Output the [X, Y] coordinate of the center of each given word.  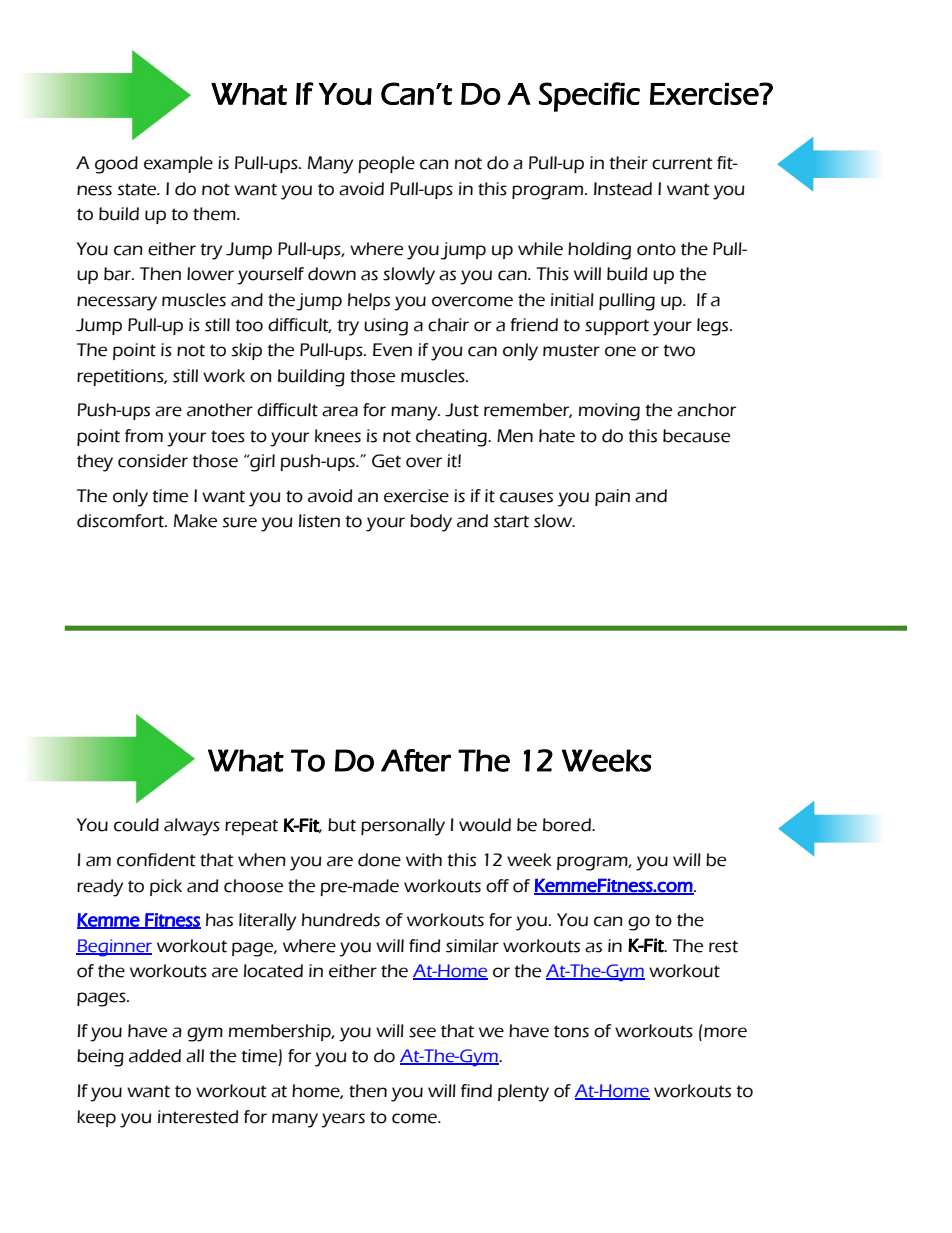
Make [195, 521]
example [178, 164]
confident [156, 860]
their [629, 163]
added [155, 1056]
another [220, 410]
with [424, 860]
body [431, 523]
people [386, 164]
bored [568, 825]
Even [392, 350]
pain [612, 497]
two [679, 350]
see [422, 1032]
